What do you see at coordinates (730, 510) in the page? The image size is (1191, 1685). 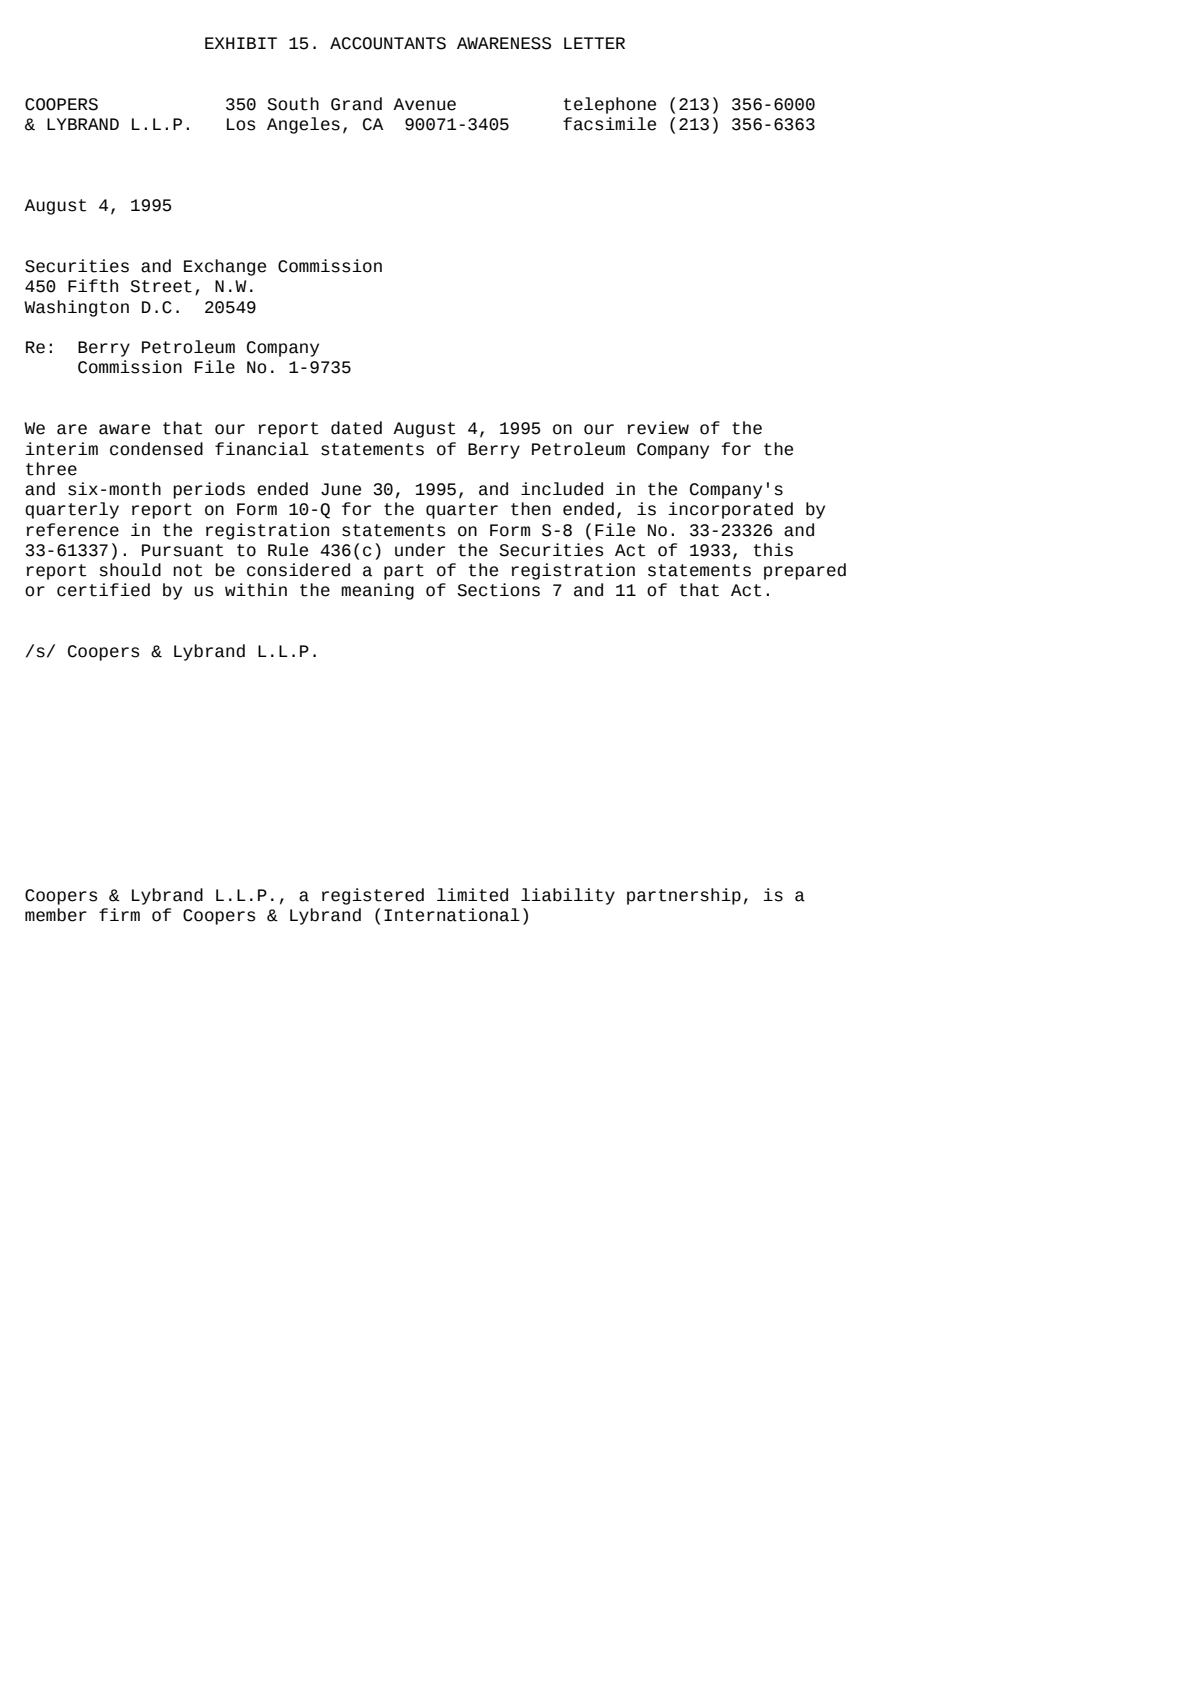 I see `incorporated` at bounding box center [730, 510].
